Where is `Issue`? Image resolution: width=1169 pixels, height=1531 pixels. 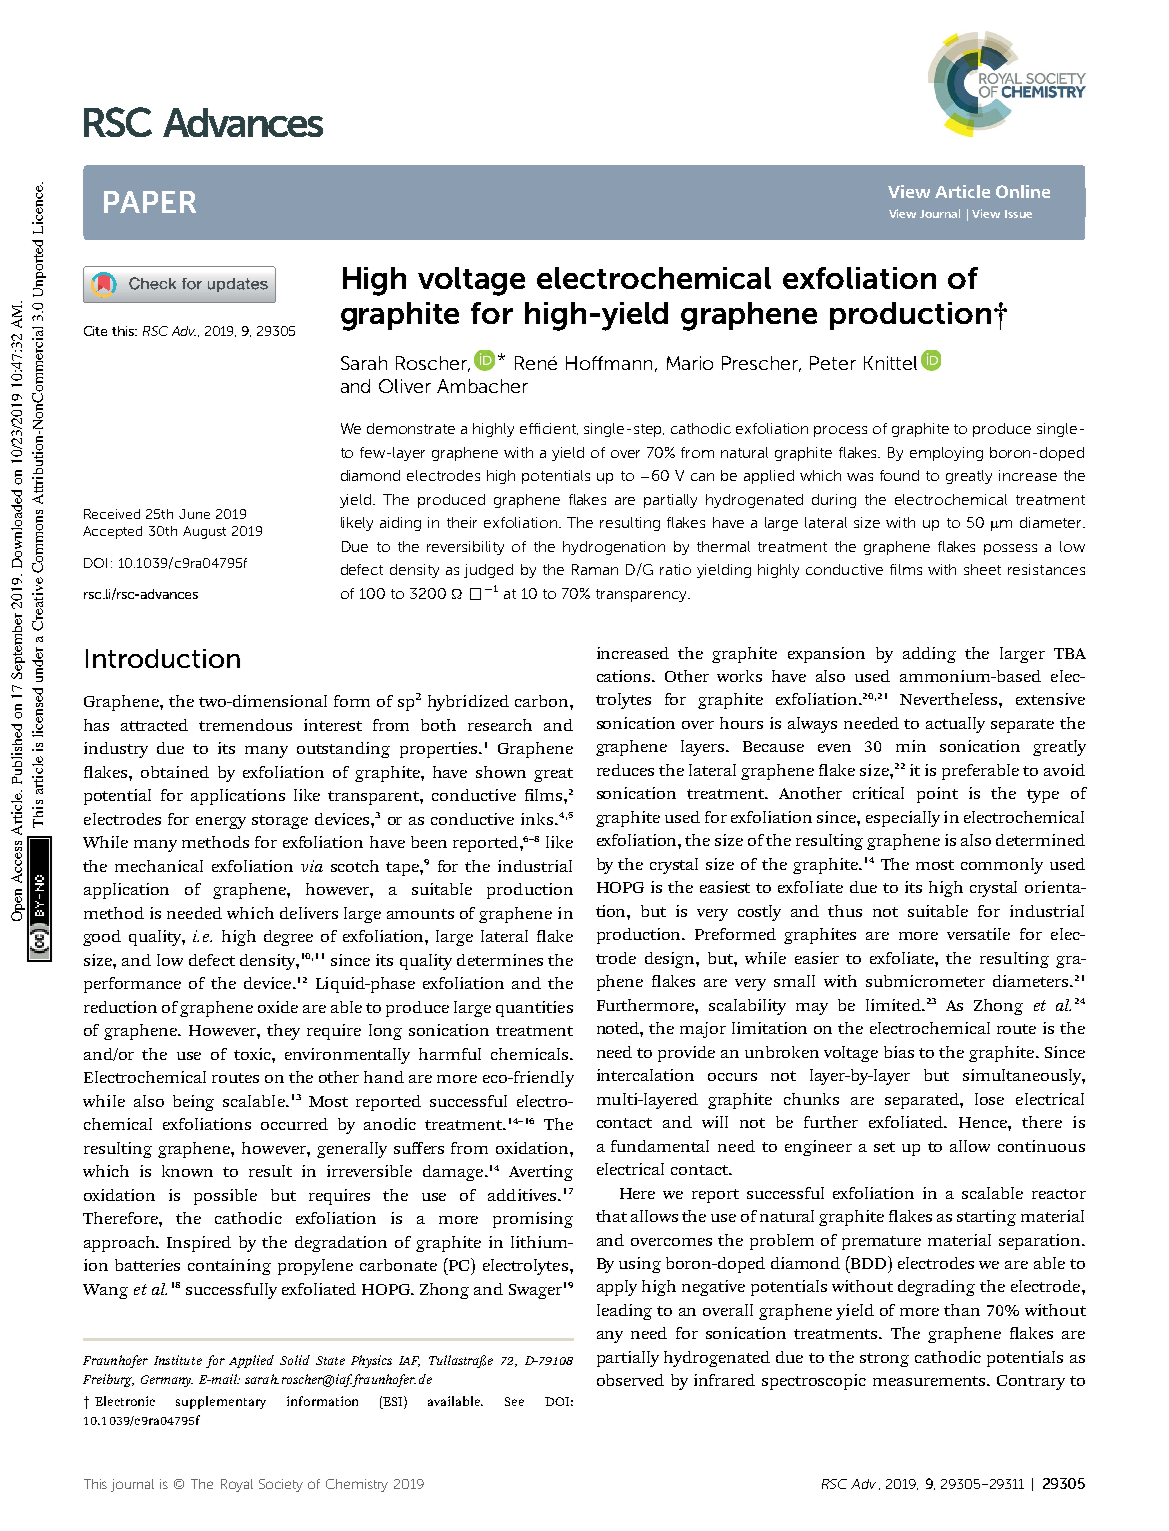 Issue is located at coordinates (1018, 214).
